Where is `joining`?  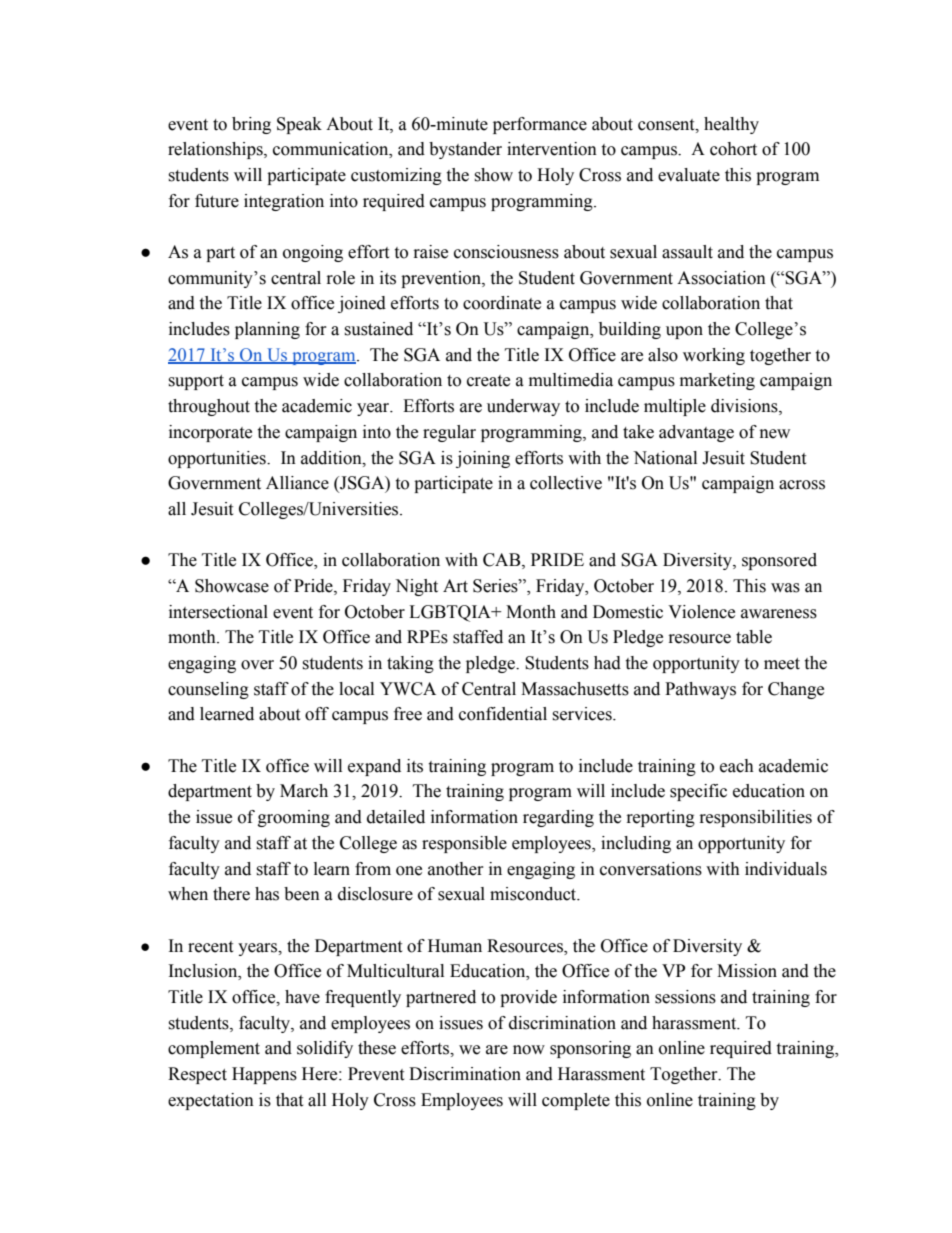 joining is located at coordinates (483, 459).
